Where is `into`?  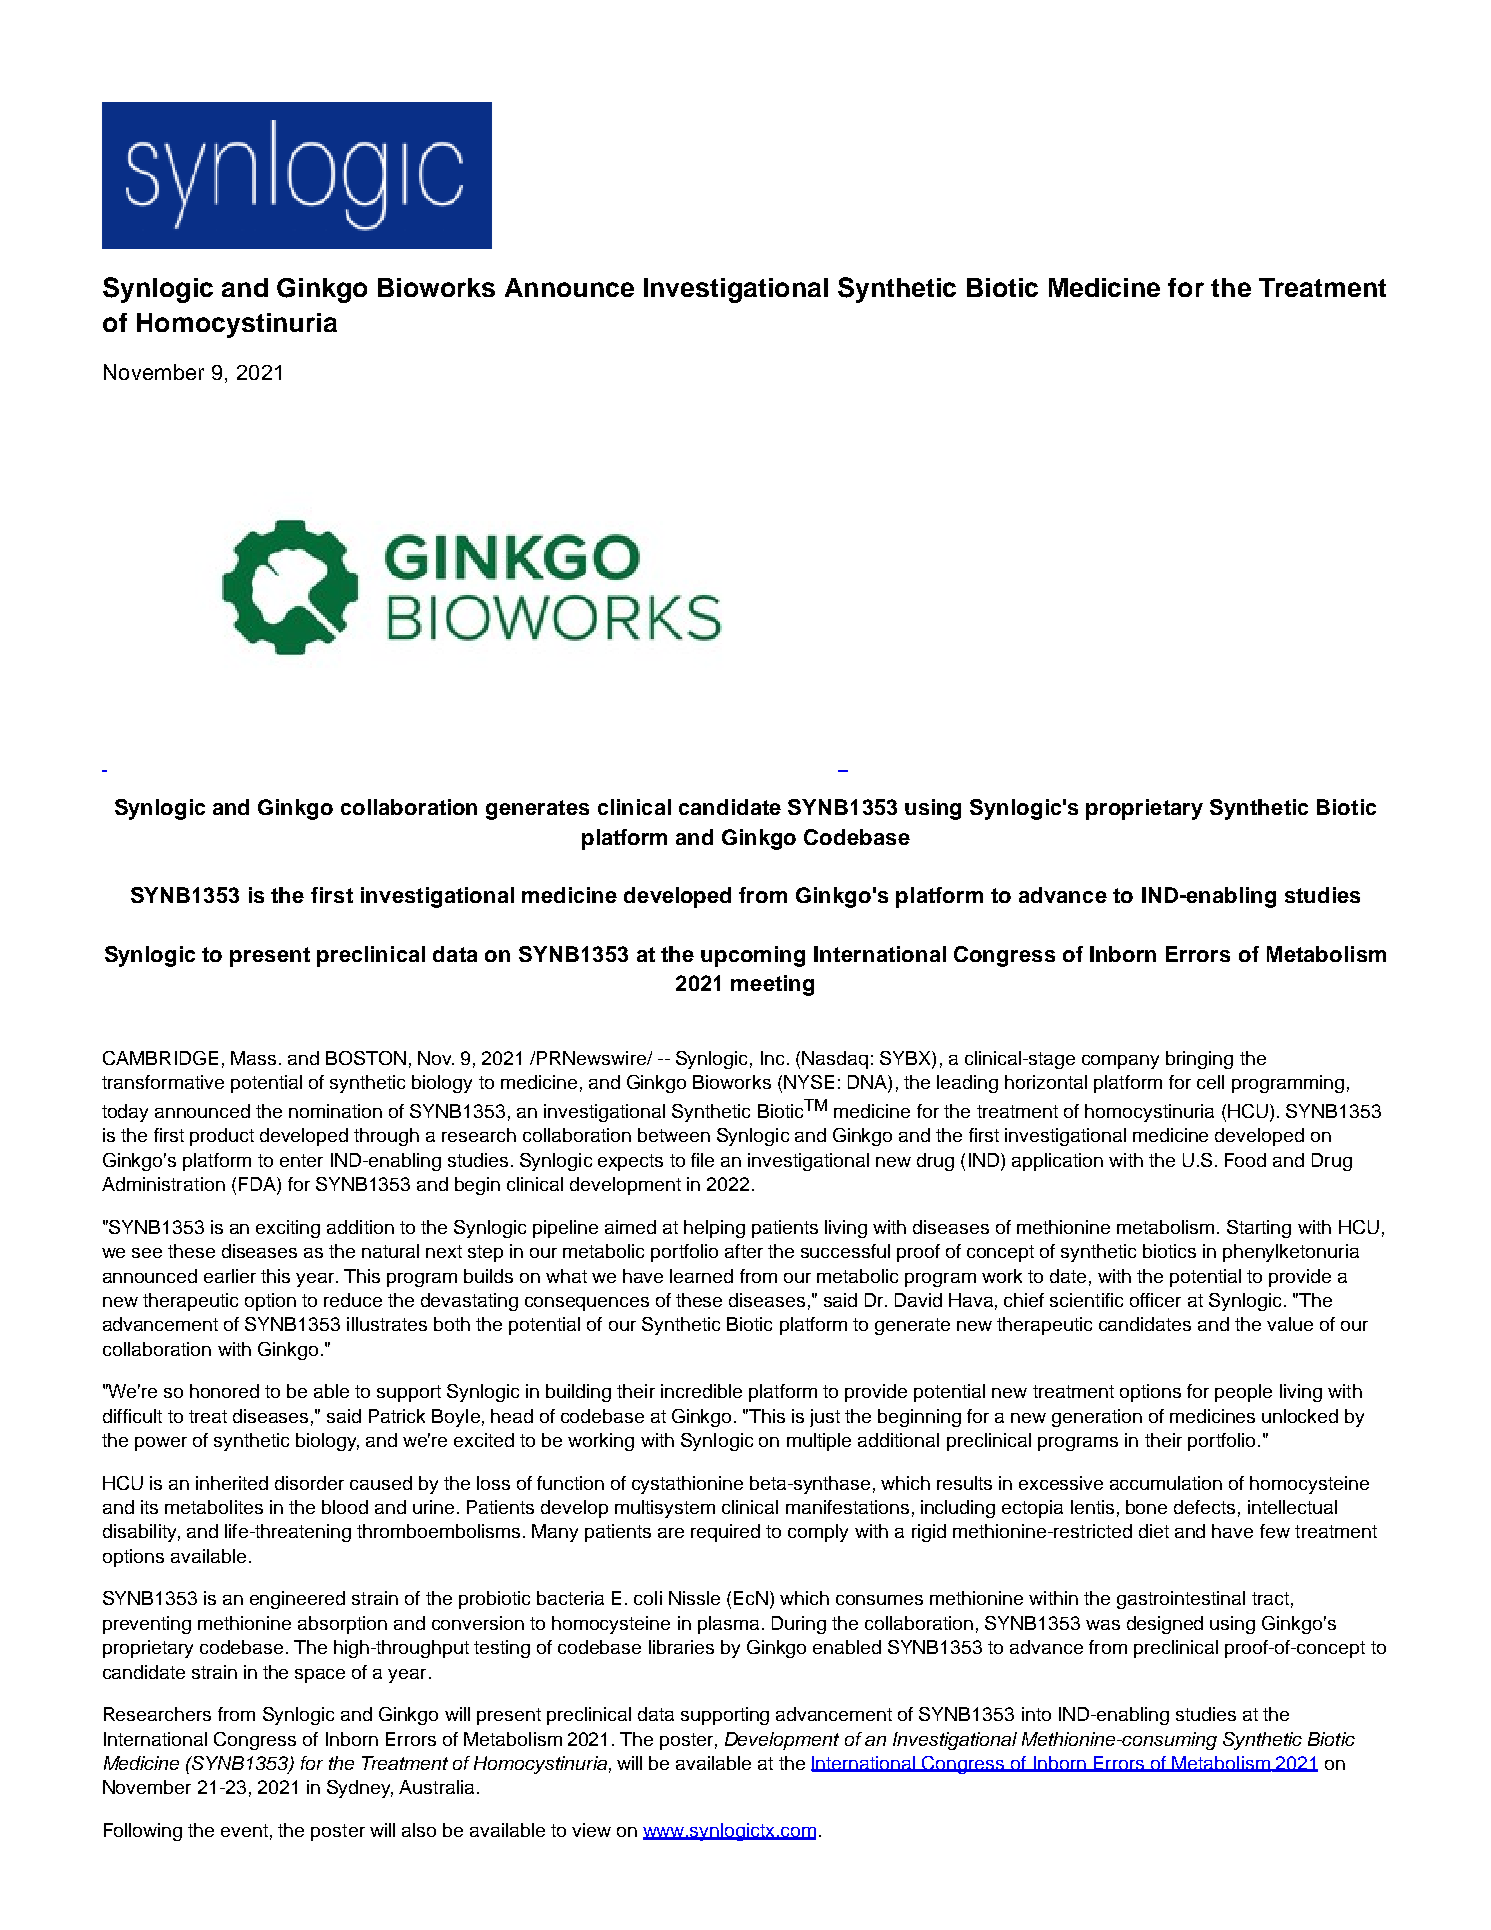
into is located at coordinates (1036, 1714).
